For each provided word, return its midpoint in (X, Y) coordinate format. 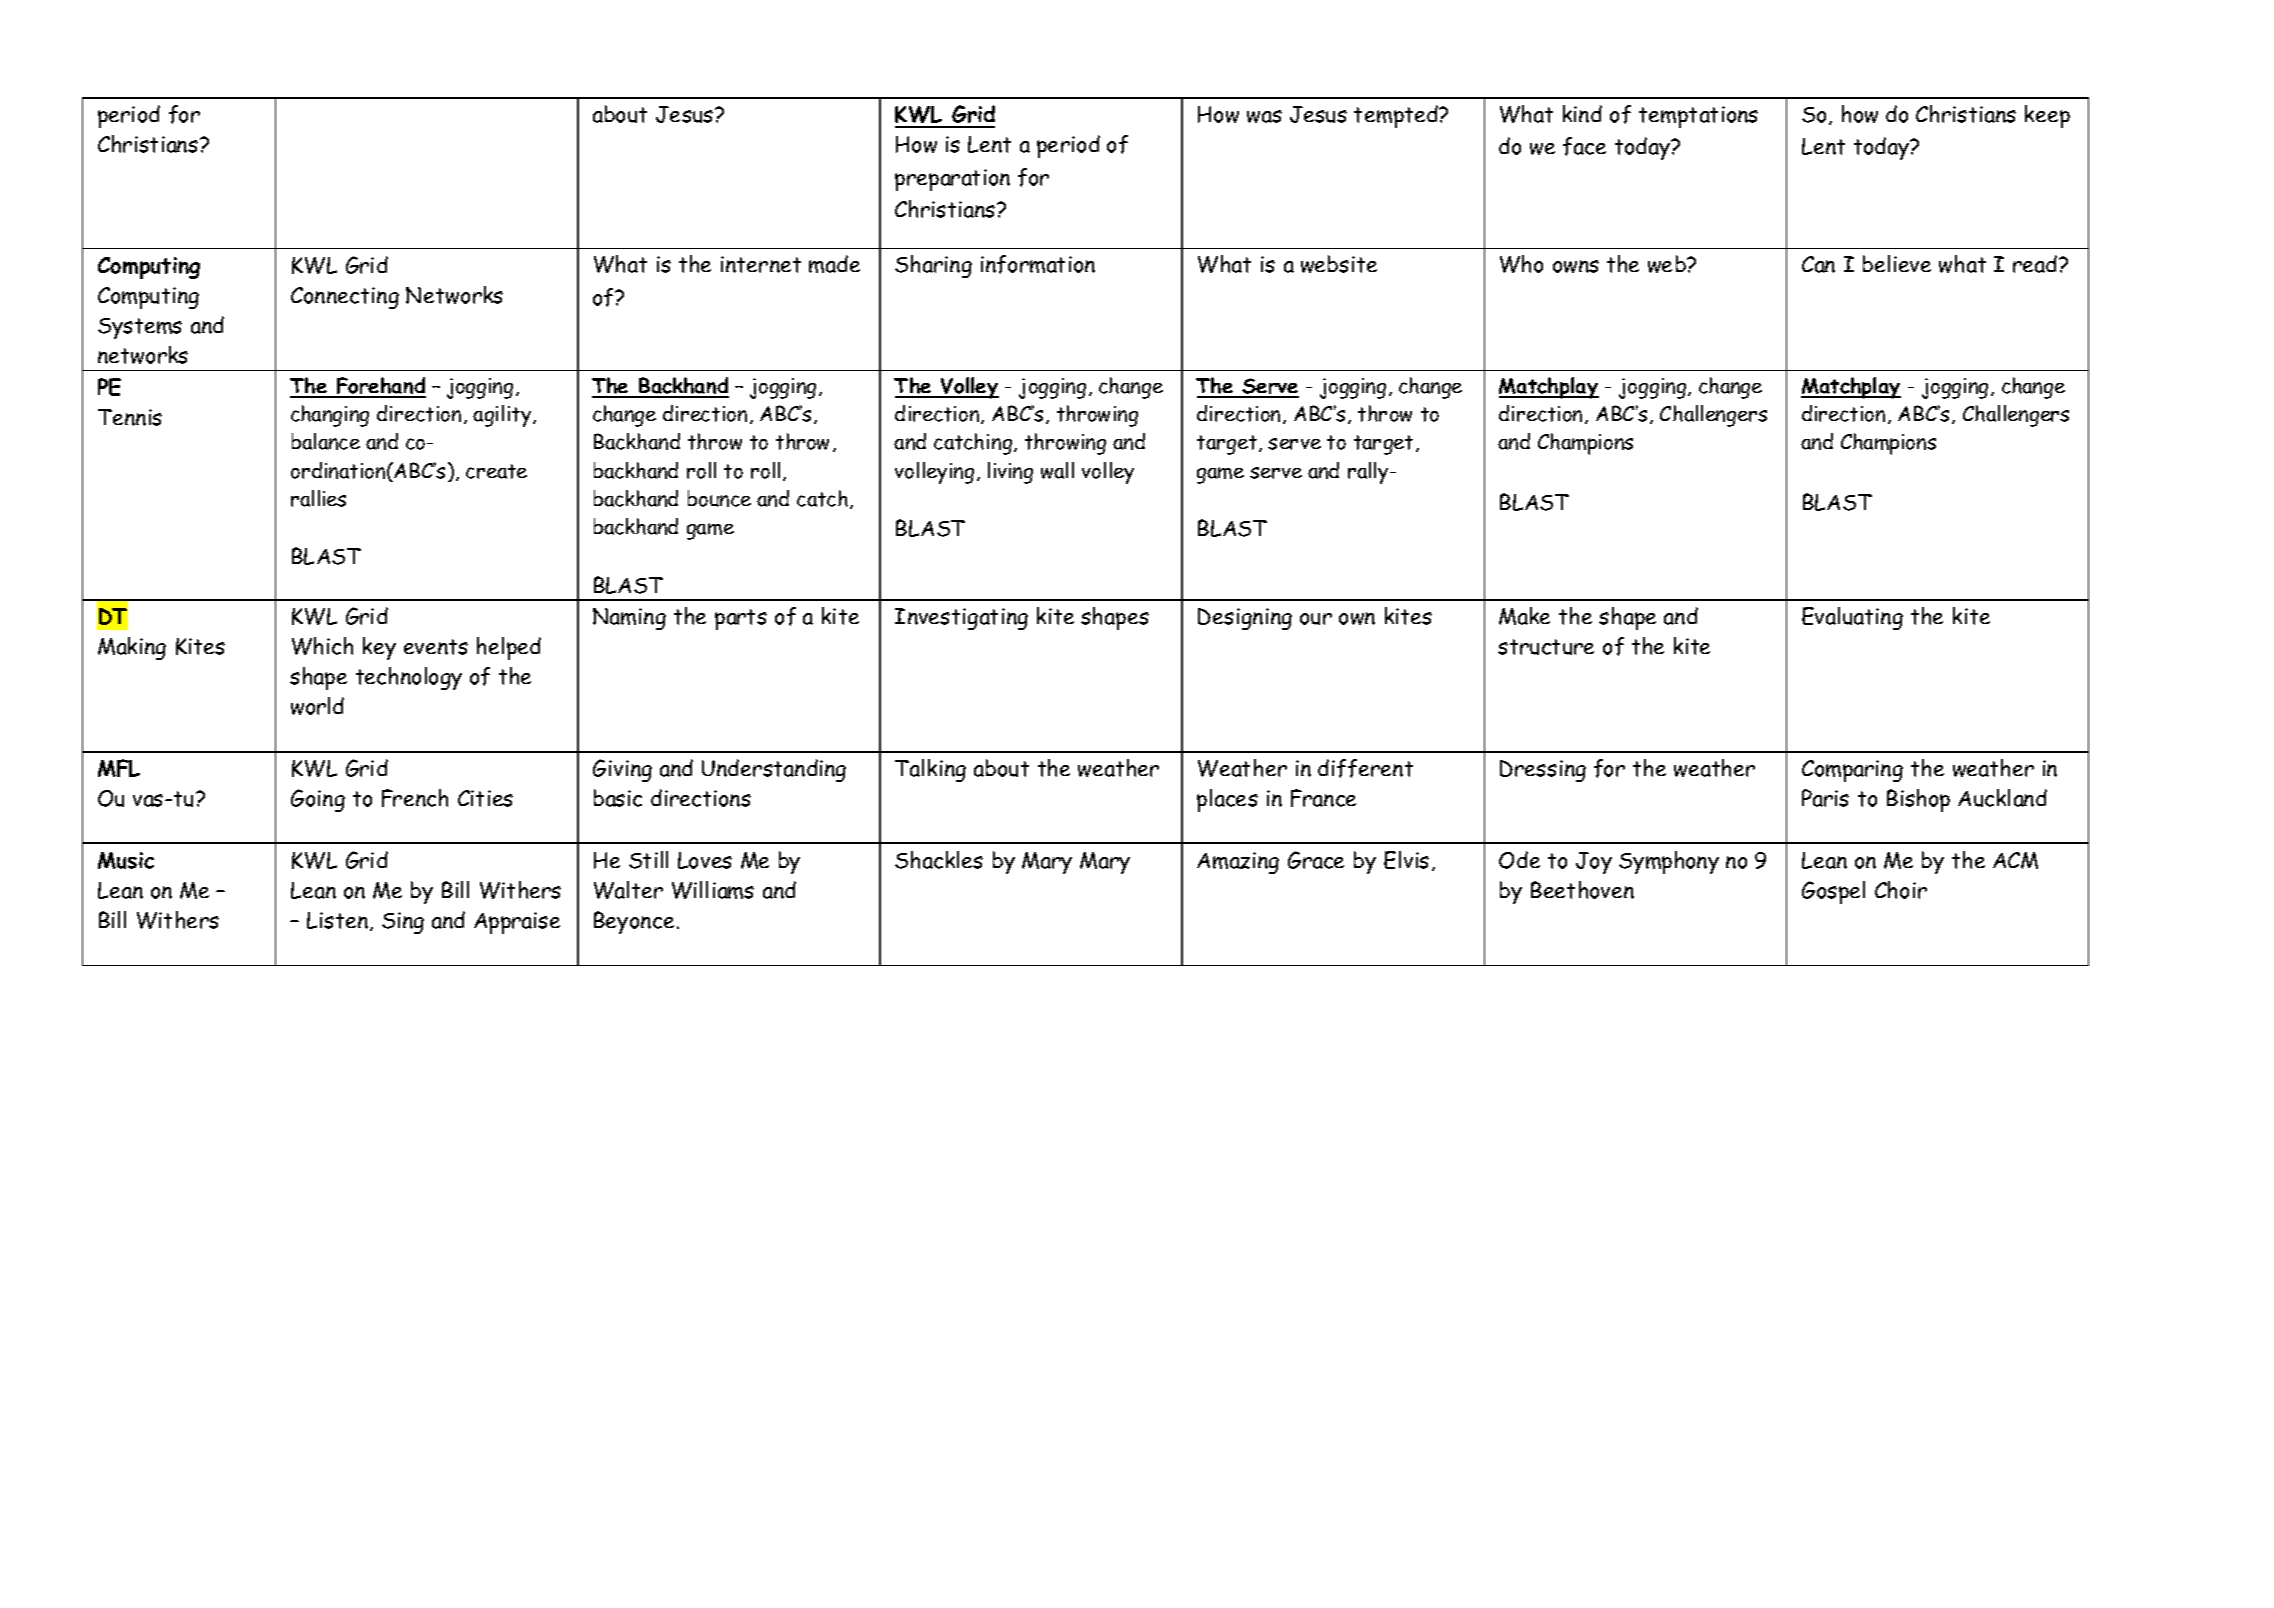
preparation (952, 180)
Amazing (1238, 863)
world (317, 706)
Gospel (1833, 892)
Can (1818, 264)
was (1264, 116)
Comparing (1852, 771)
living (1010, 473)
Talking (930, 770)
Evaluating (1852, 618)
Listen (337, 920)
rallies (318, 498)
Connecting (345, 298)
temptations (1698, 117)
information (1038, 264)
